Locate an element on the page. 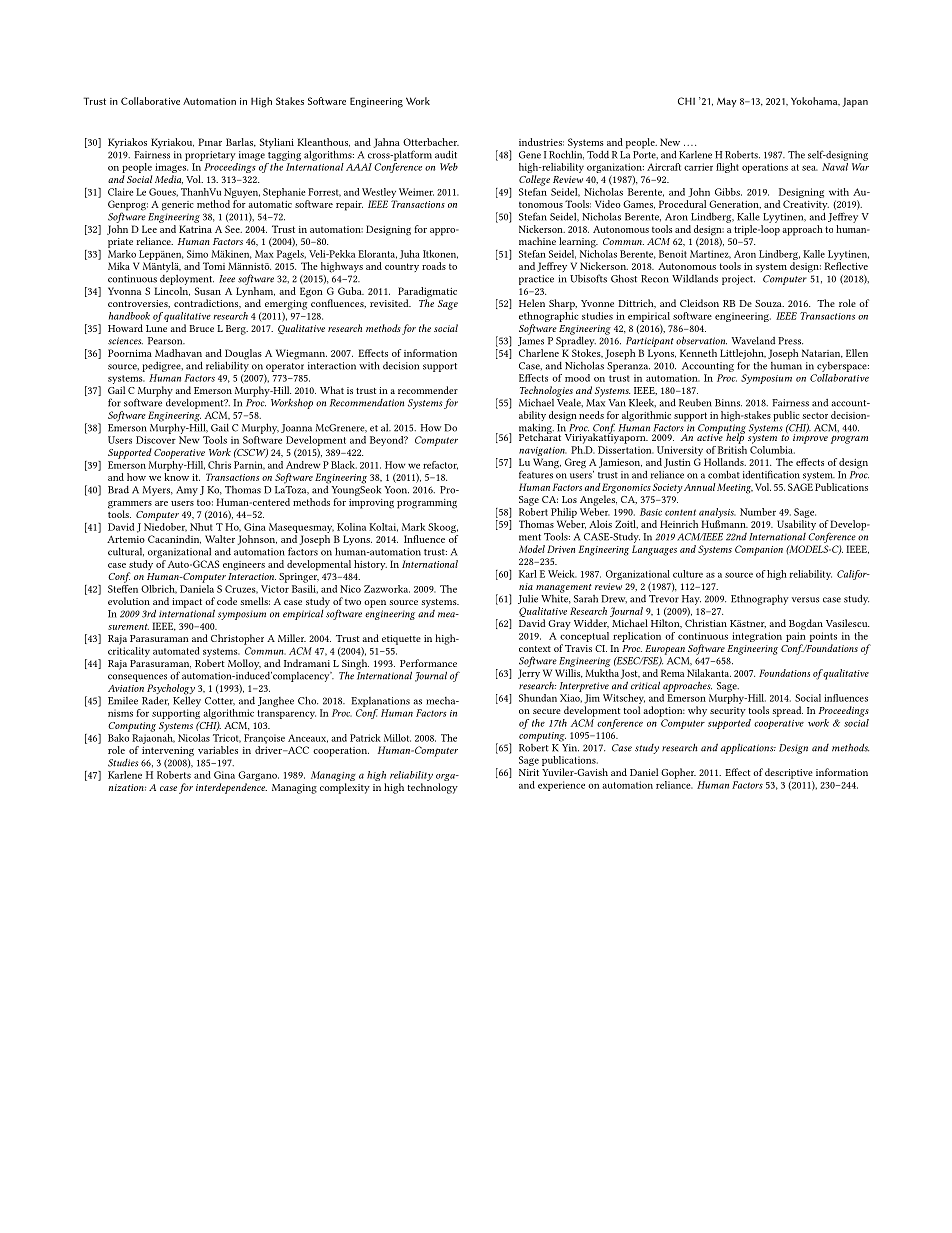 This image has height=1233, width=952. navigation is located at coordinates (543, 451).
